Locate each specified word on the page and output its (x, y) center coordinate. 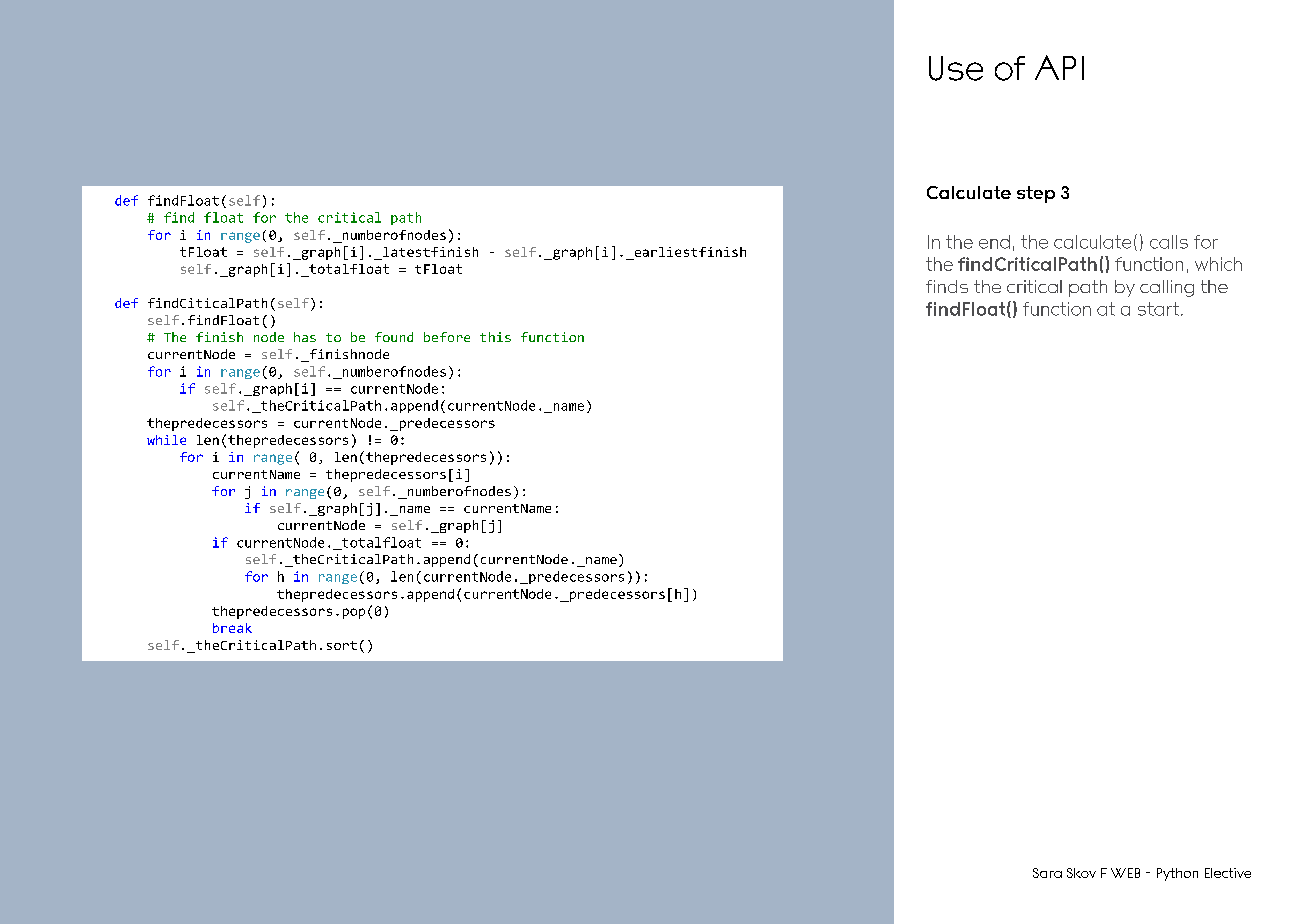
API (1059, 67)
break (232, 628)
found (394, 337)
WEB (1125, 873)
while (166, 440)
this (495, 337)
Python (1177, 874)
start (1160, 309)
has (305, 337)
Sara (1047, 873)
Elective (1228, 873)
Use (956, 68)
